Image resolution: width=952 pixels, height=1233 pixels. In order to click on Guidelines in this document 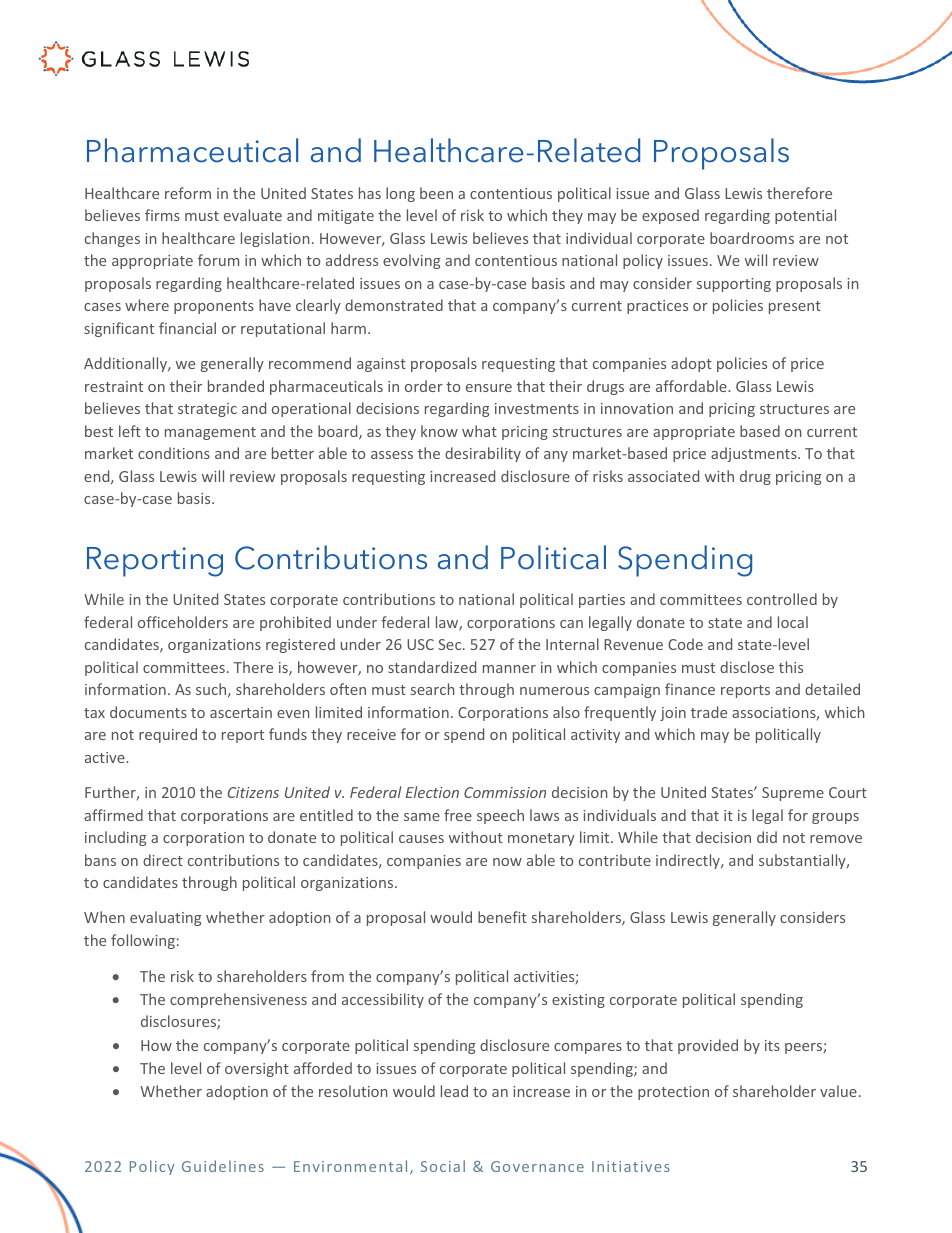, I will do `click(223, 1166)`.
